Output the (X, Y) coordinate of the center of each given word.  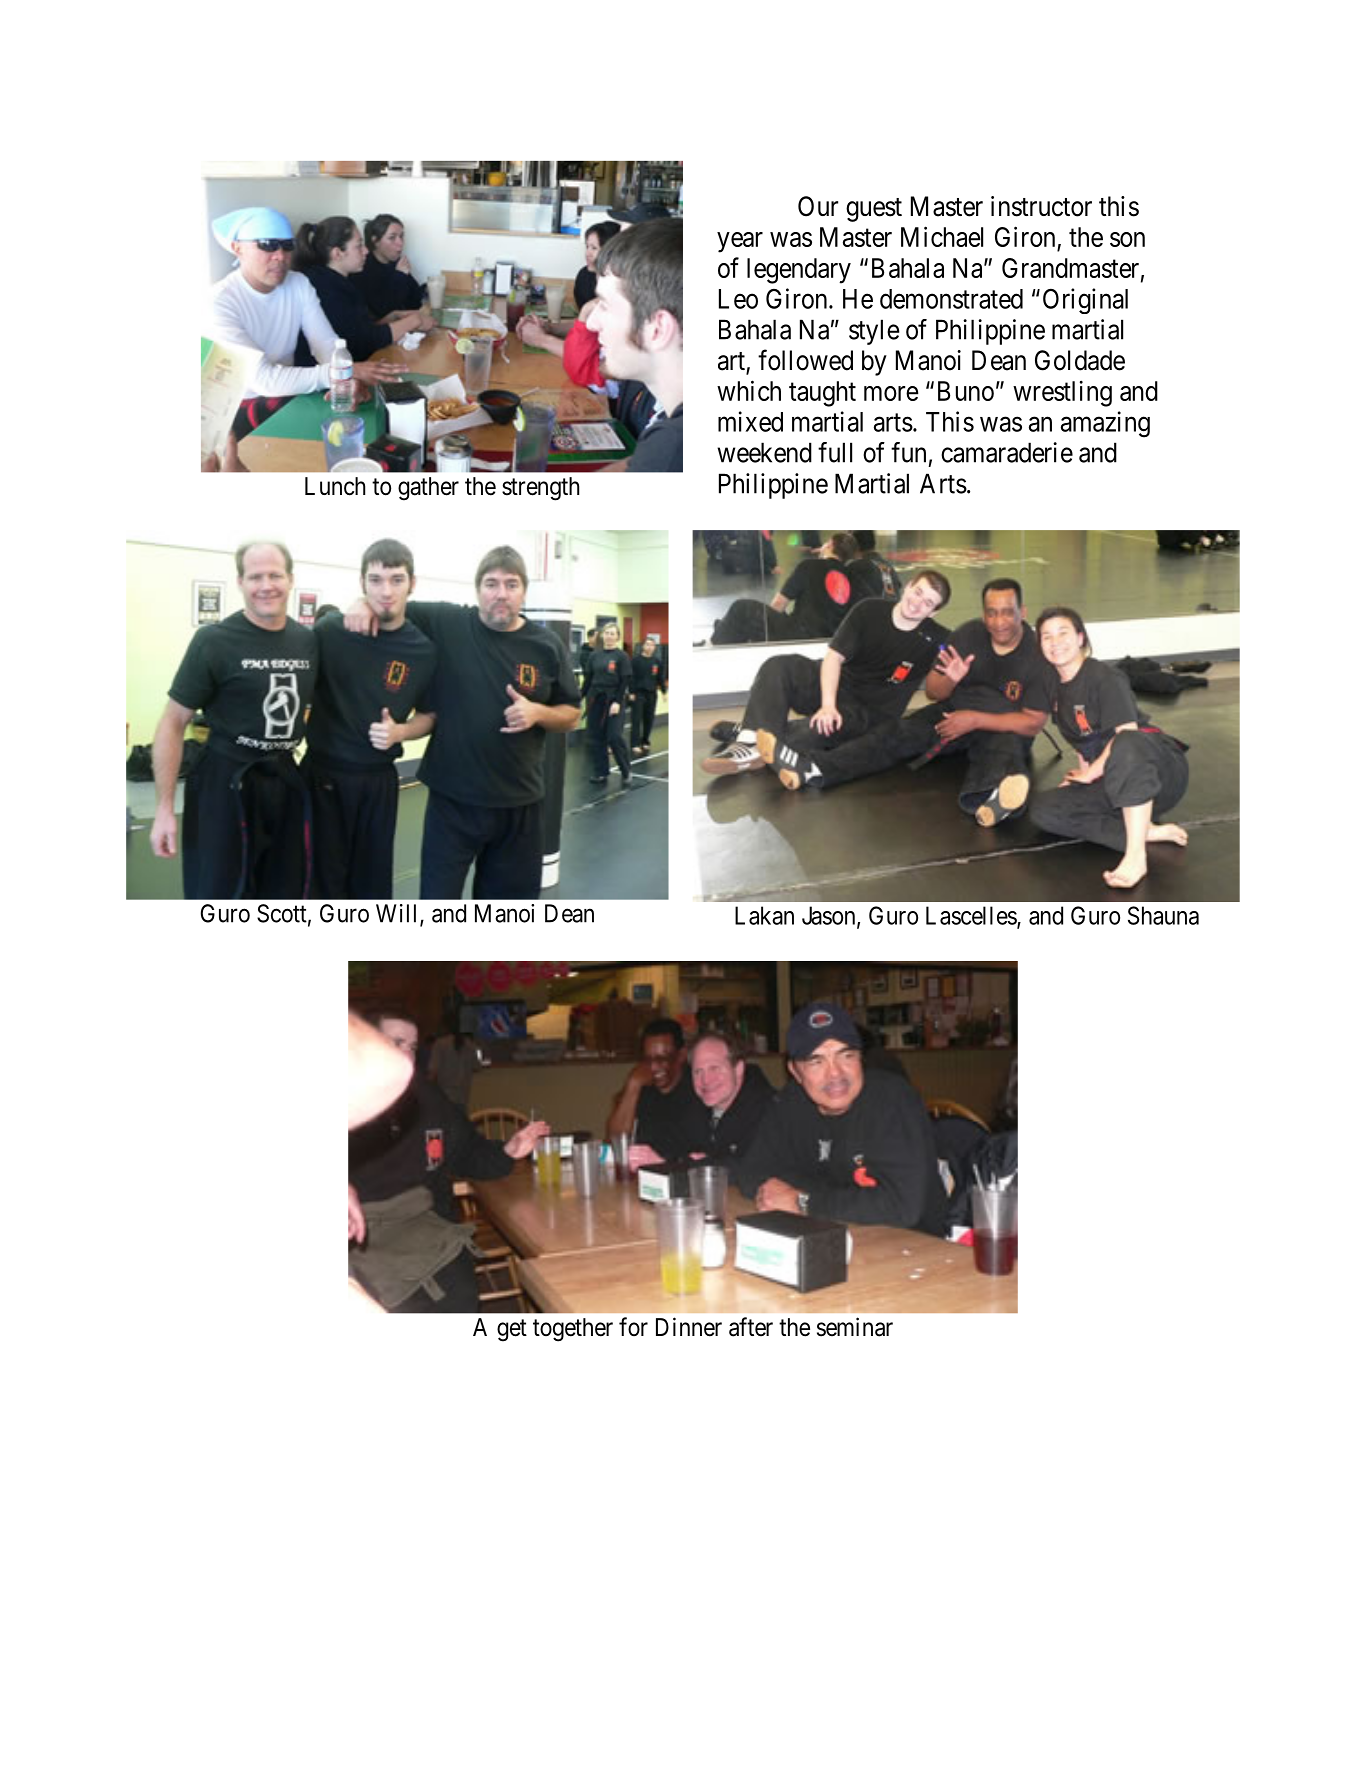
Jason (830, 916)
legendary (799, 271)
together (573, 1330)
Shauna (1163, 915)
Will (398, 914)
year (740, 242)
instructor (1041, 206)
